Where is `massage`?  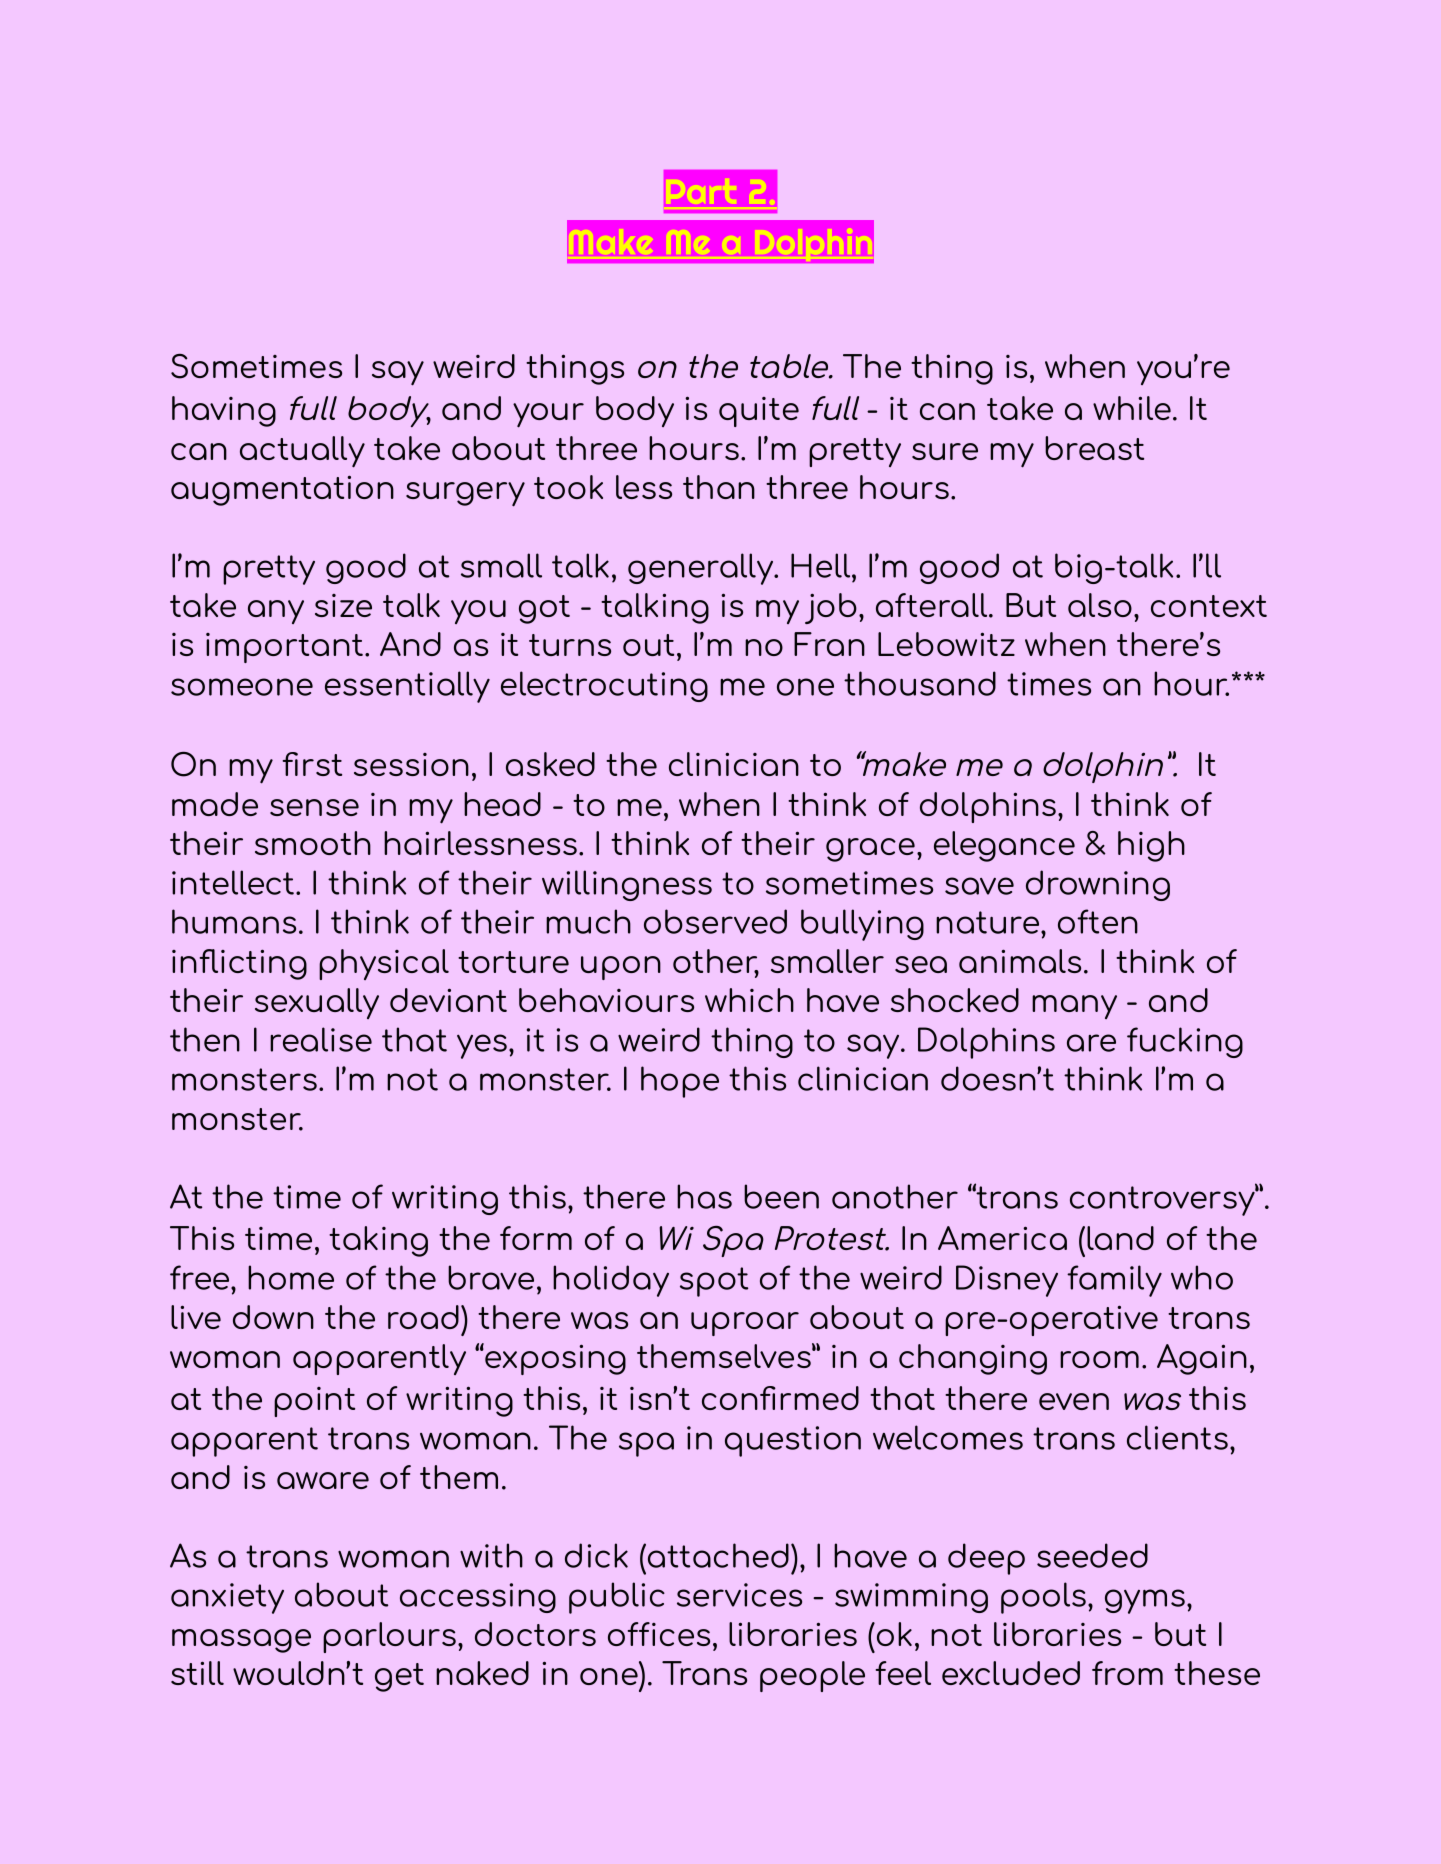
massage is located at coordinates (241, 1641).
